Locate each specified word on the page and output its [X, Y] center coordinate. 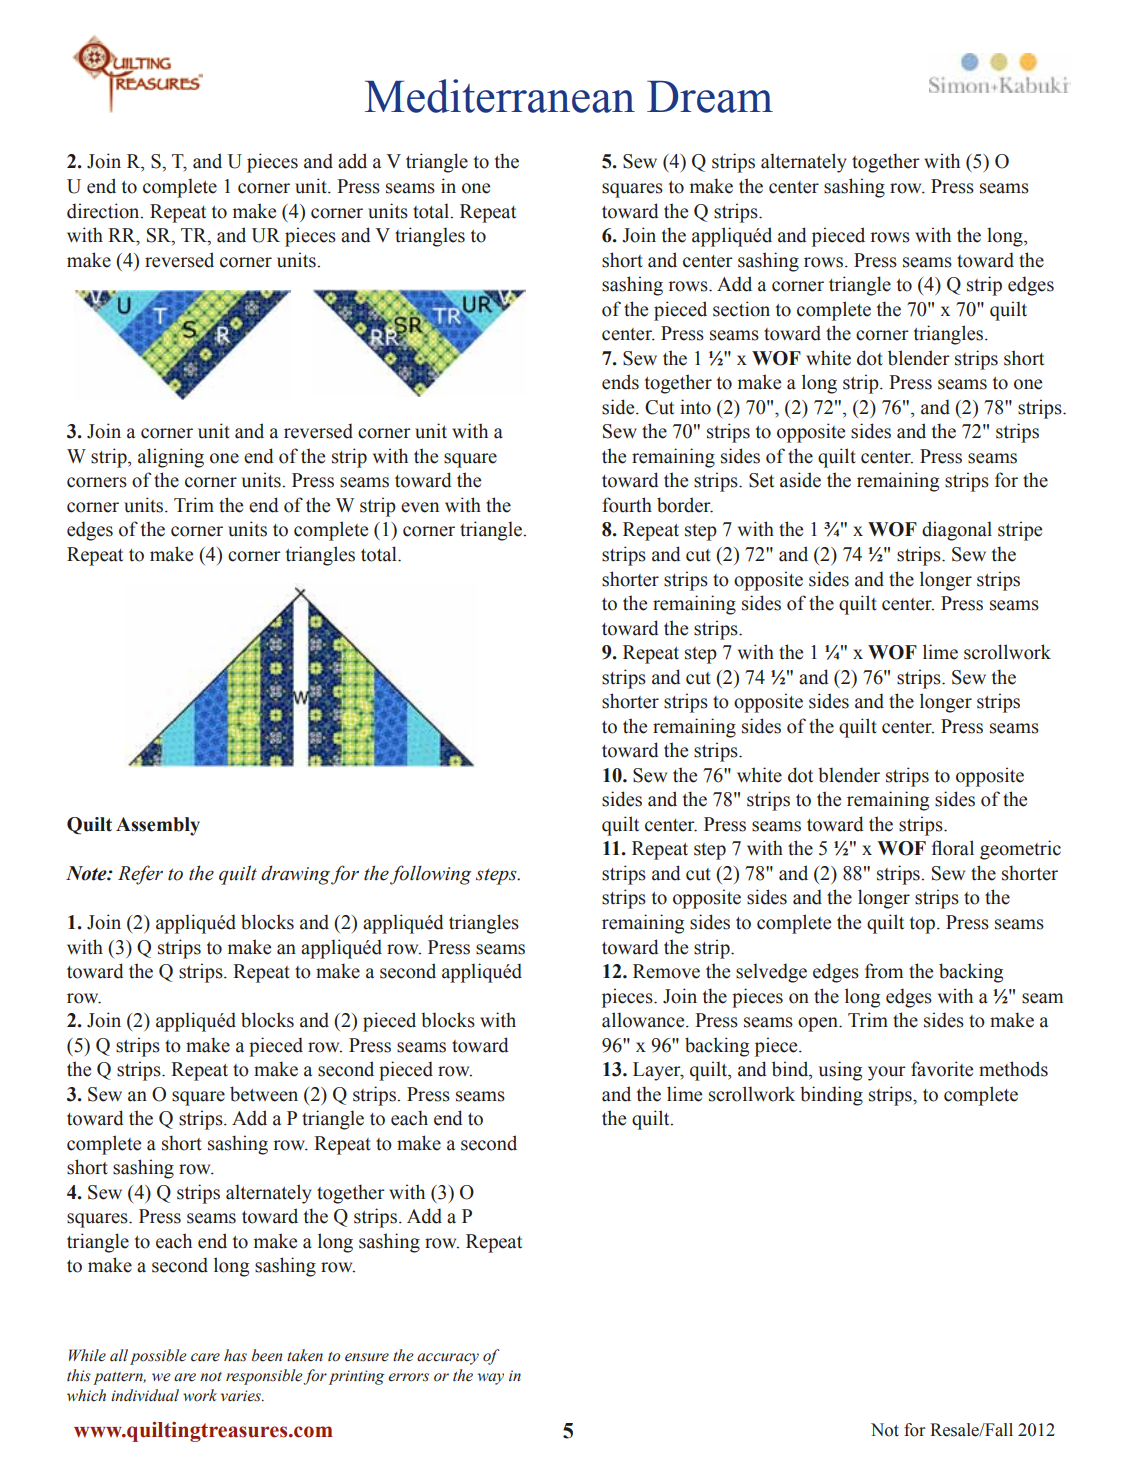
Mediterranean [500, 96]
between [264, 1094]
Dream [710, 97]
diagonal [957, 531]
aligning [171, 458]
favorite [942, 1069]
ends [620, 382]
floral [953, 848]
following [430, 875]
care [205, 1357]
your [887, 1073]
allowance [644, 1020]
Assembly [158, 826]
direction [104, 211]
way [490, 1379]
